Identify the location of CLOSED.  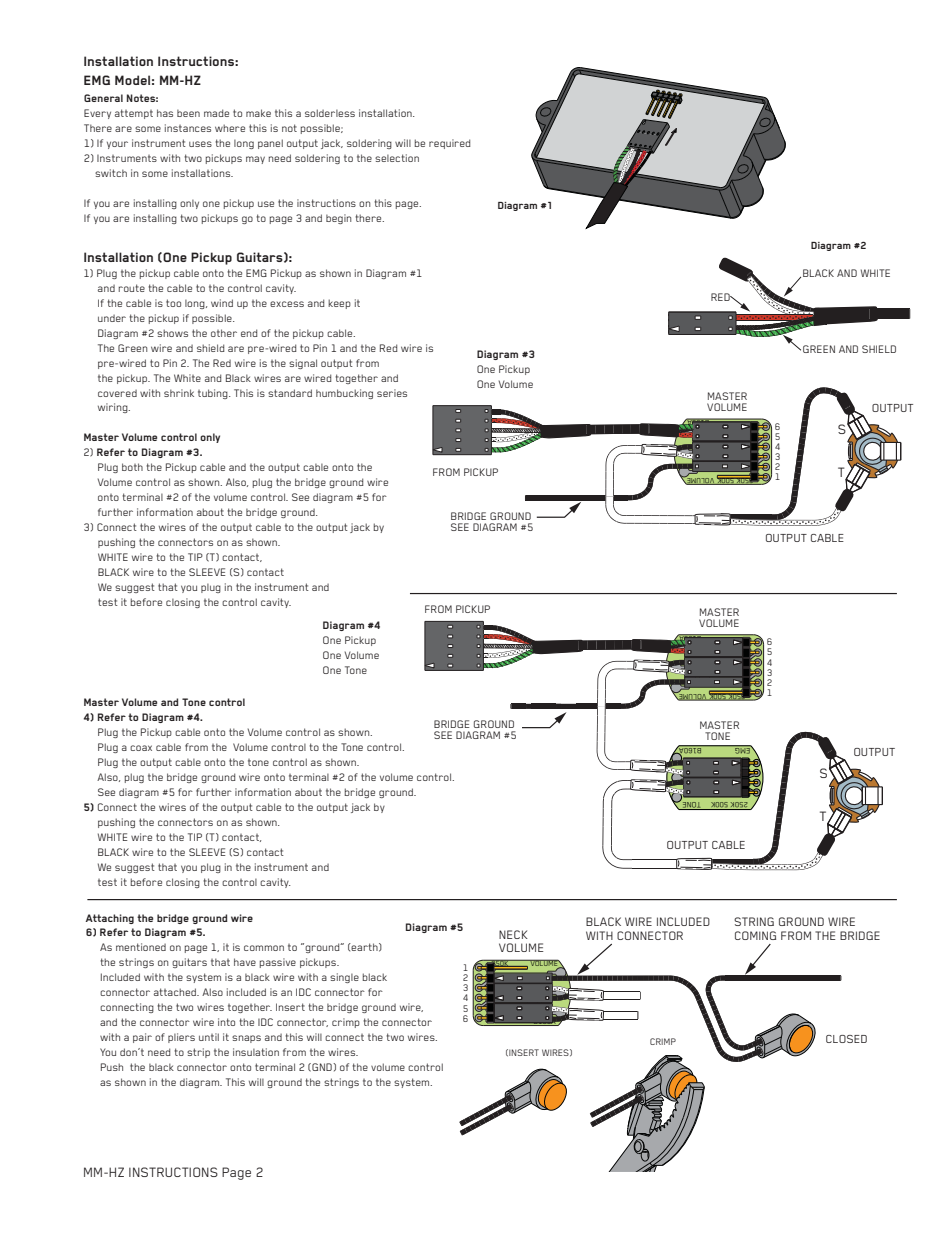
(846, 1039).
